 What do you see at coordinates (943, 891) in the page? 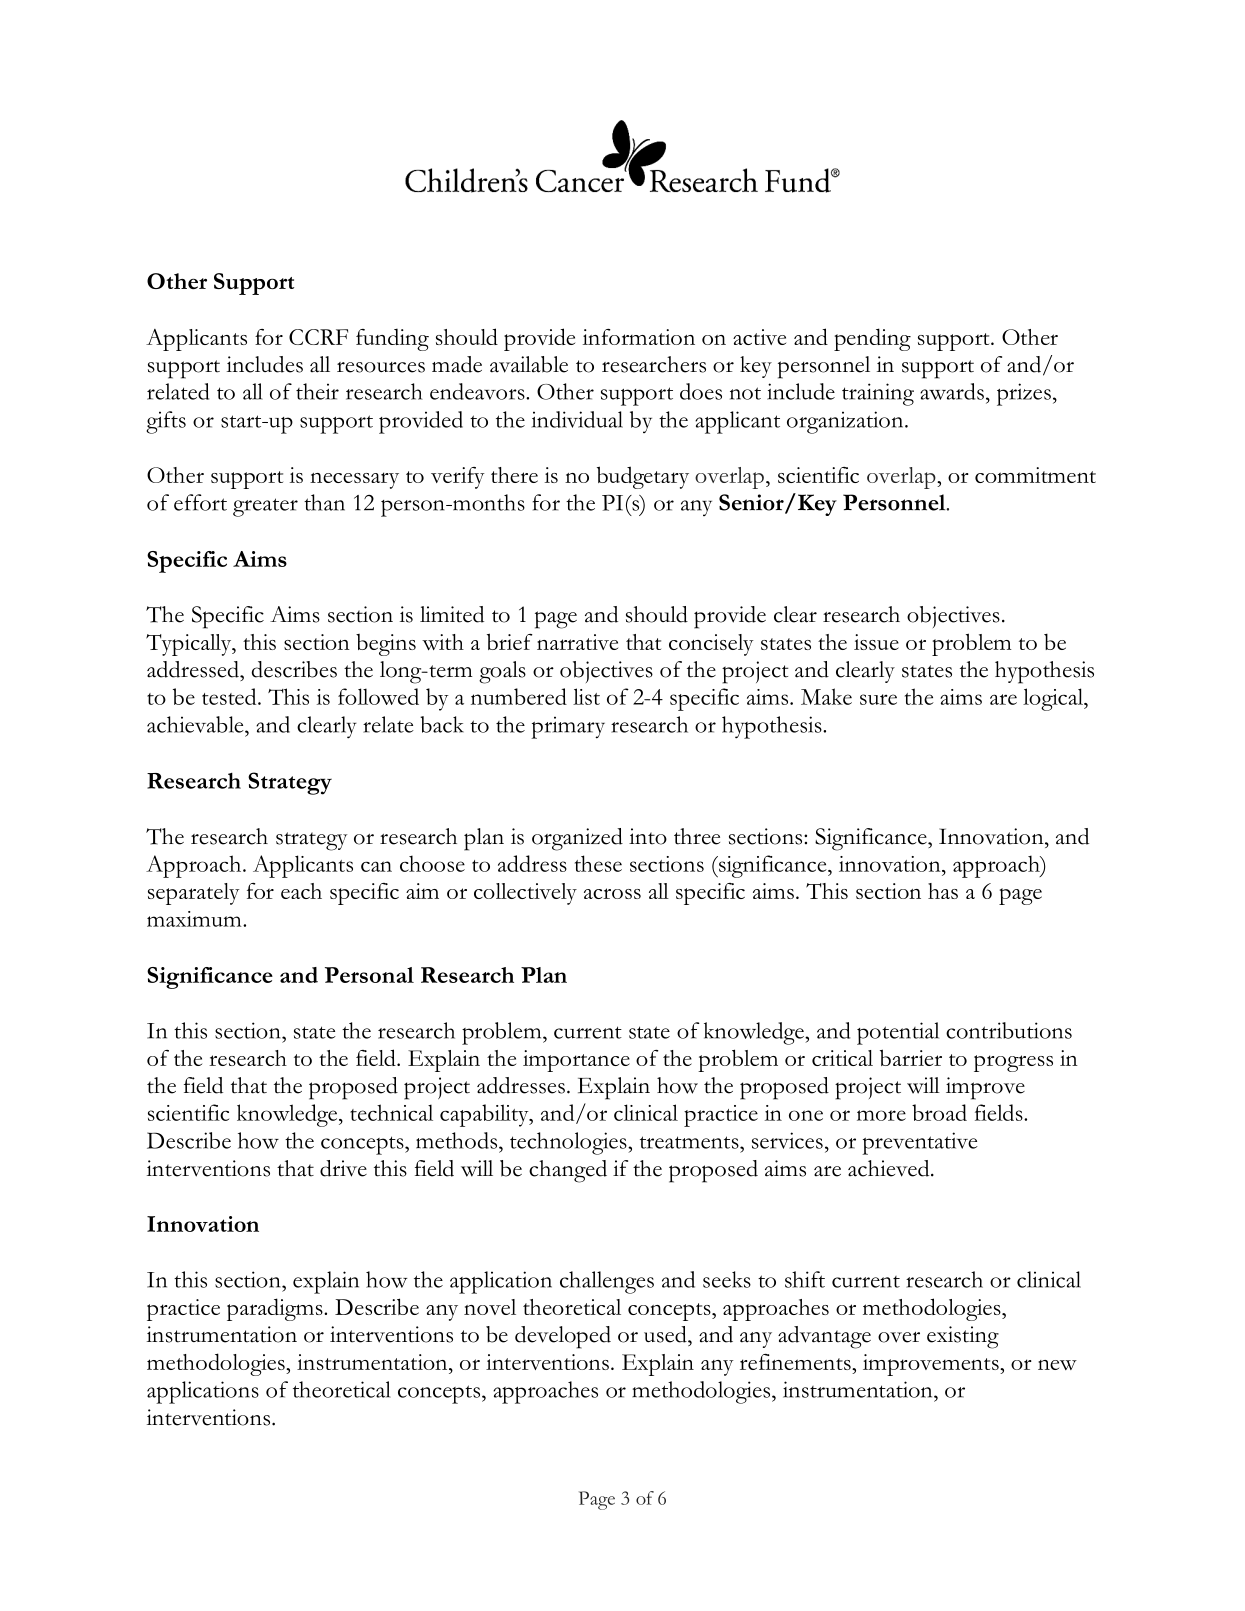
I see `has` at bounding box center [943, 891].
